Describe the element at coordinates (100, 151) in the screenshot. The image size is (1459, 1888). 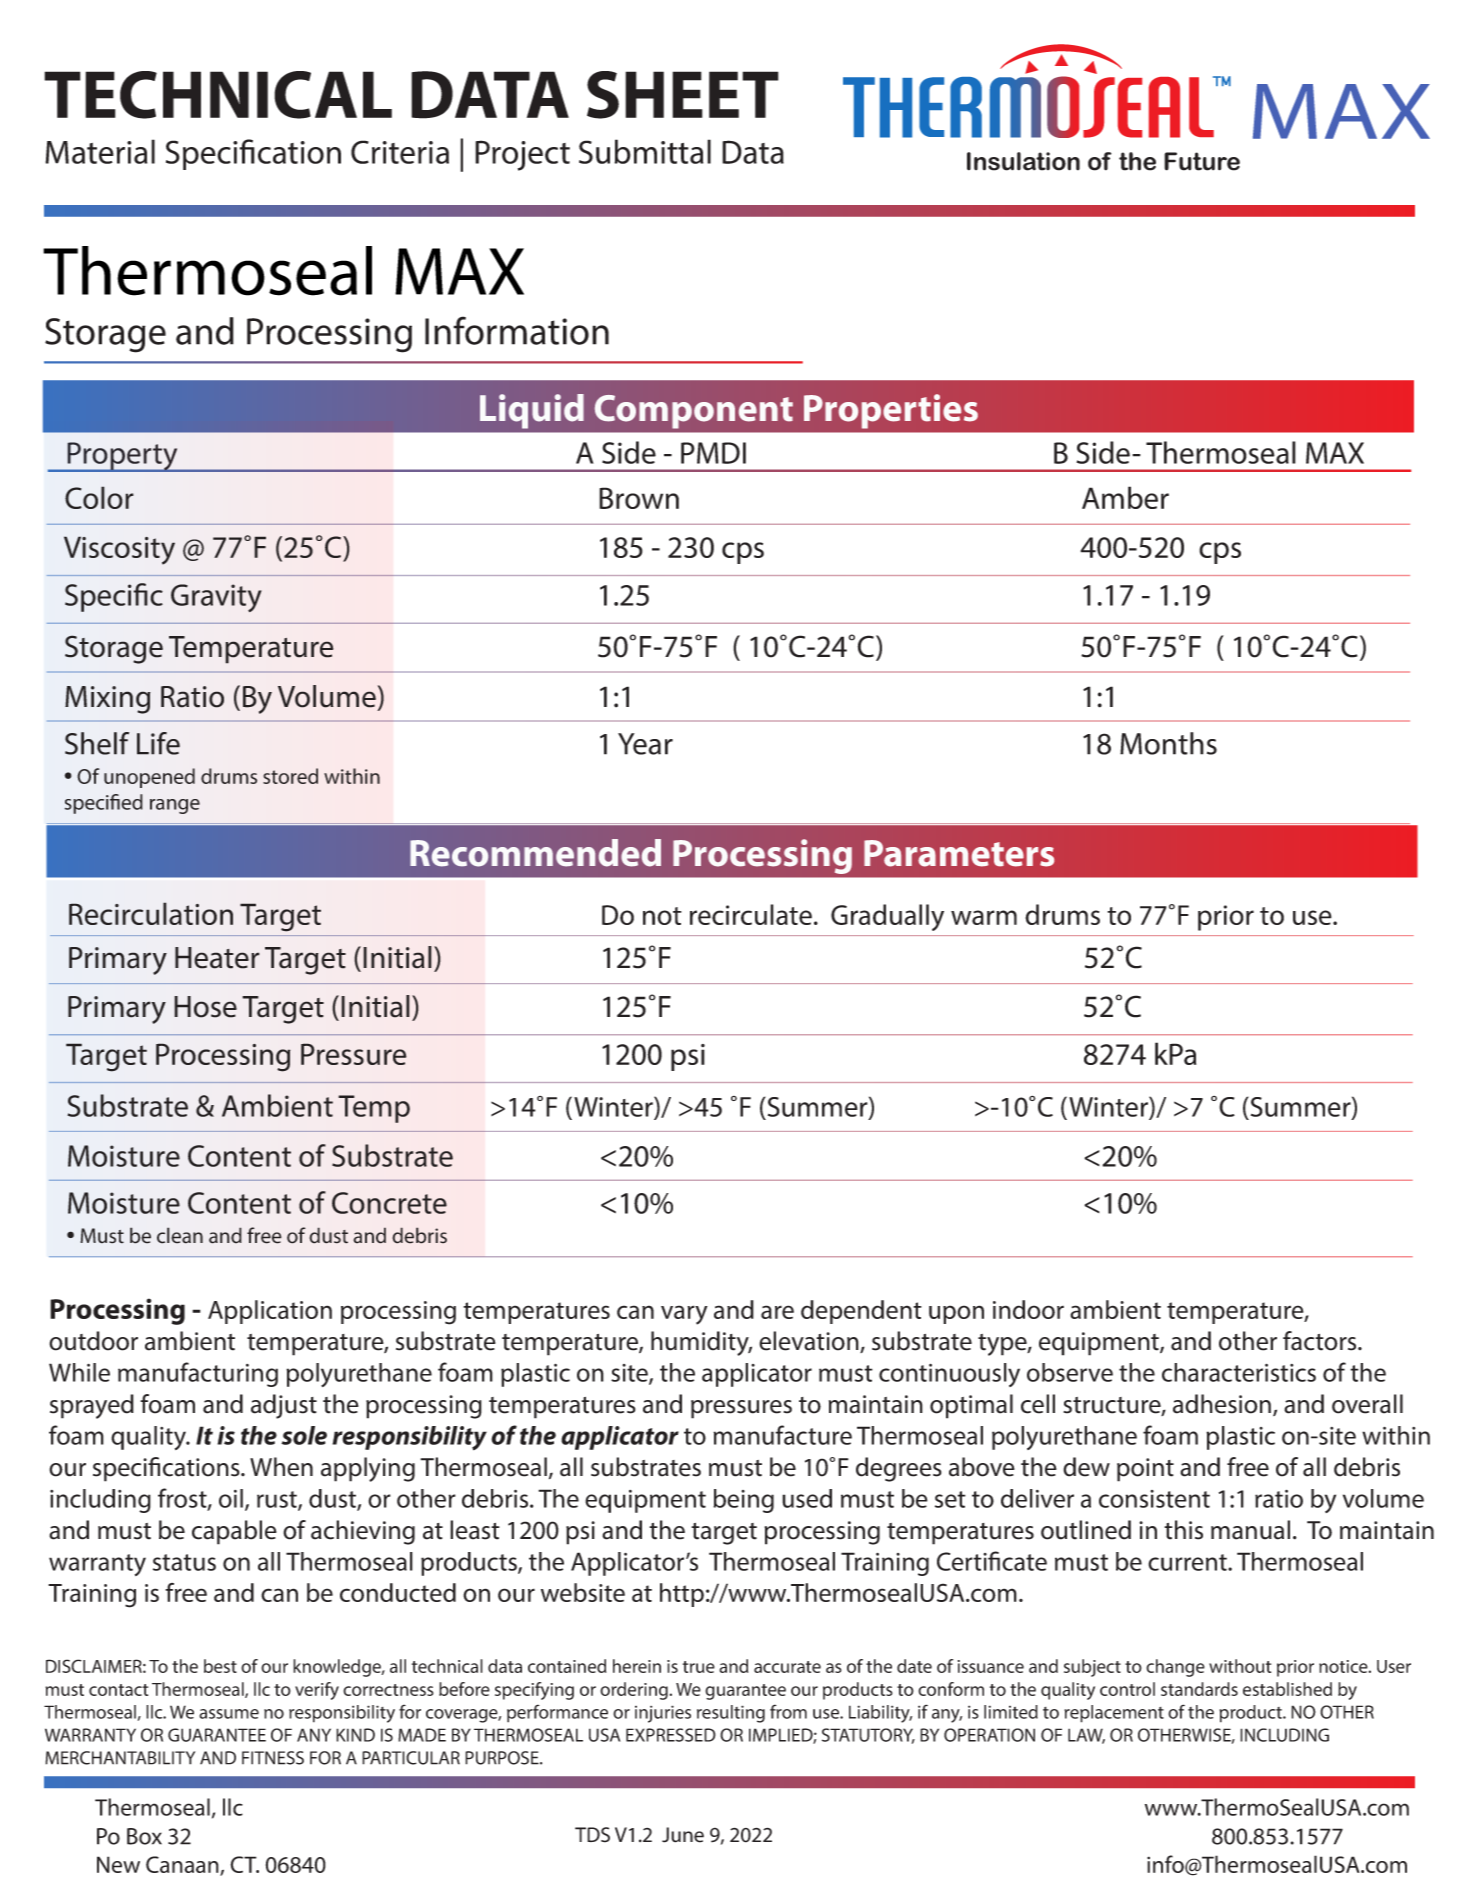
I see `Material` at that location.
